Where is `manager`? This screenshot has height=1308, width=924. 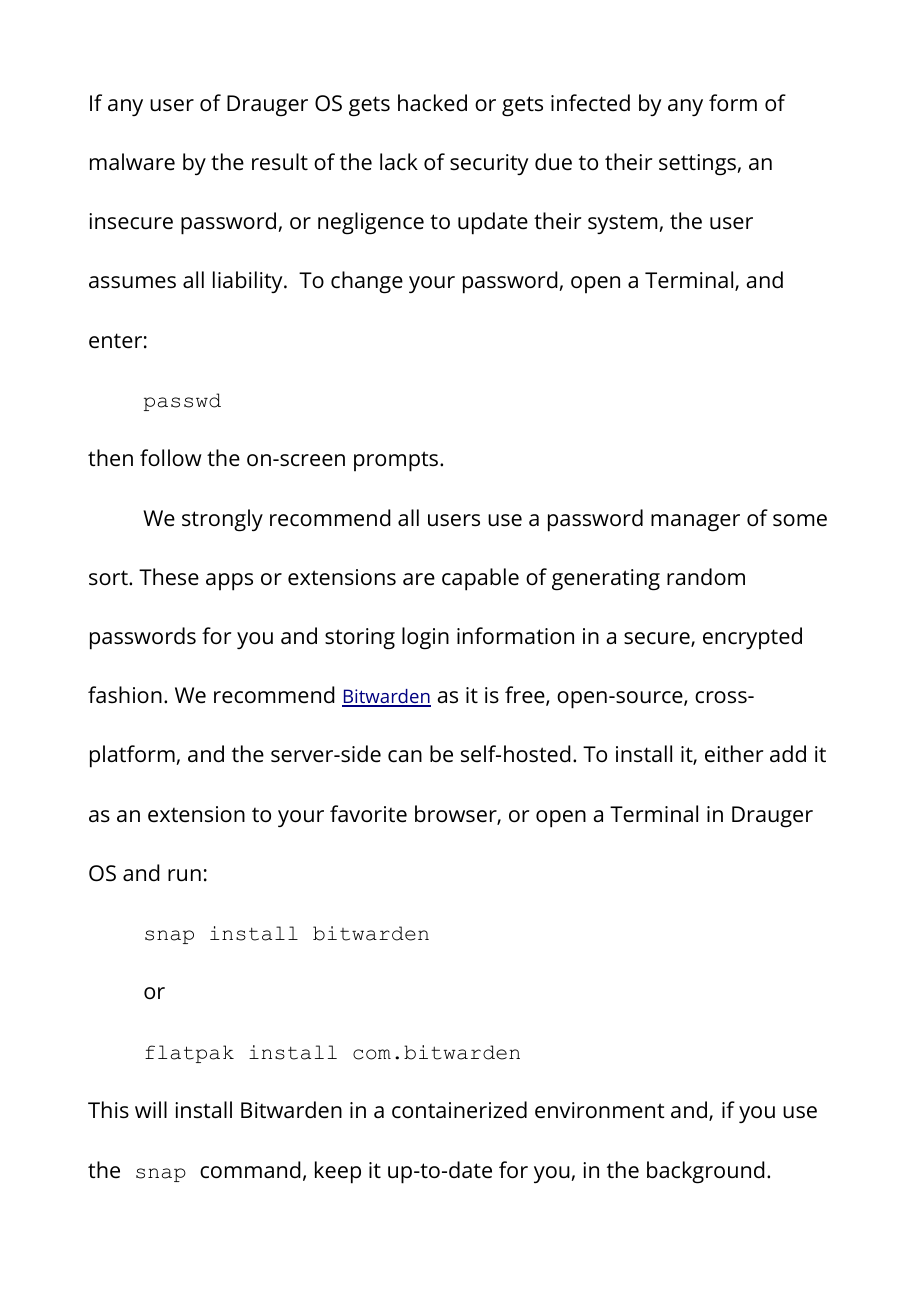 manager is located at coordinates (695, 523).
